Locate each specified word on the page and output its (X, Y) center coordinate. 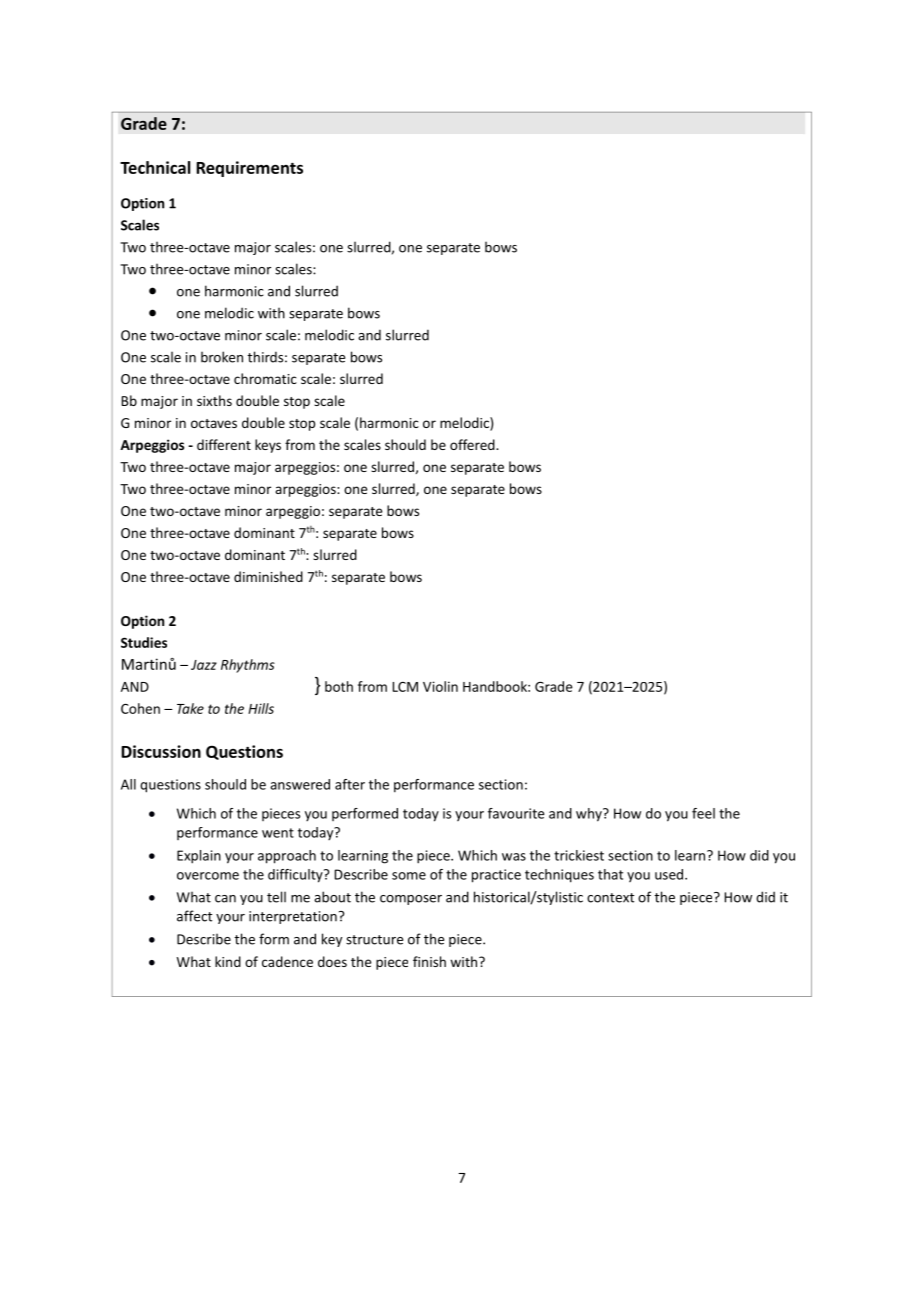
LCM (405, 687)
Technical (155, 167)
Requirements (249, 169)
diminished (268, 576)
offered (473, 444)
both (339, 686)
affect (194, 916)
